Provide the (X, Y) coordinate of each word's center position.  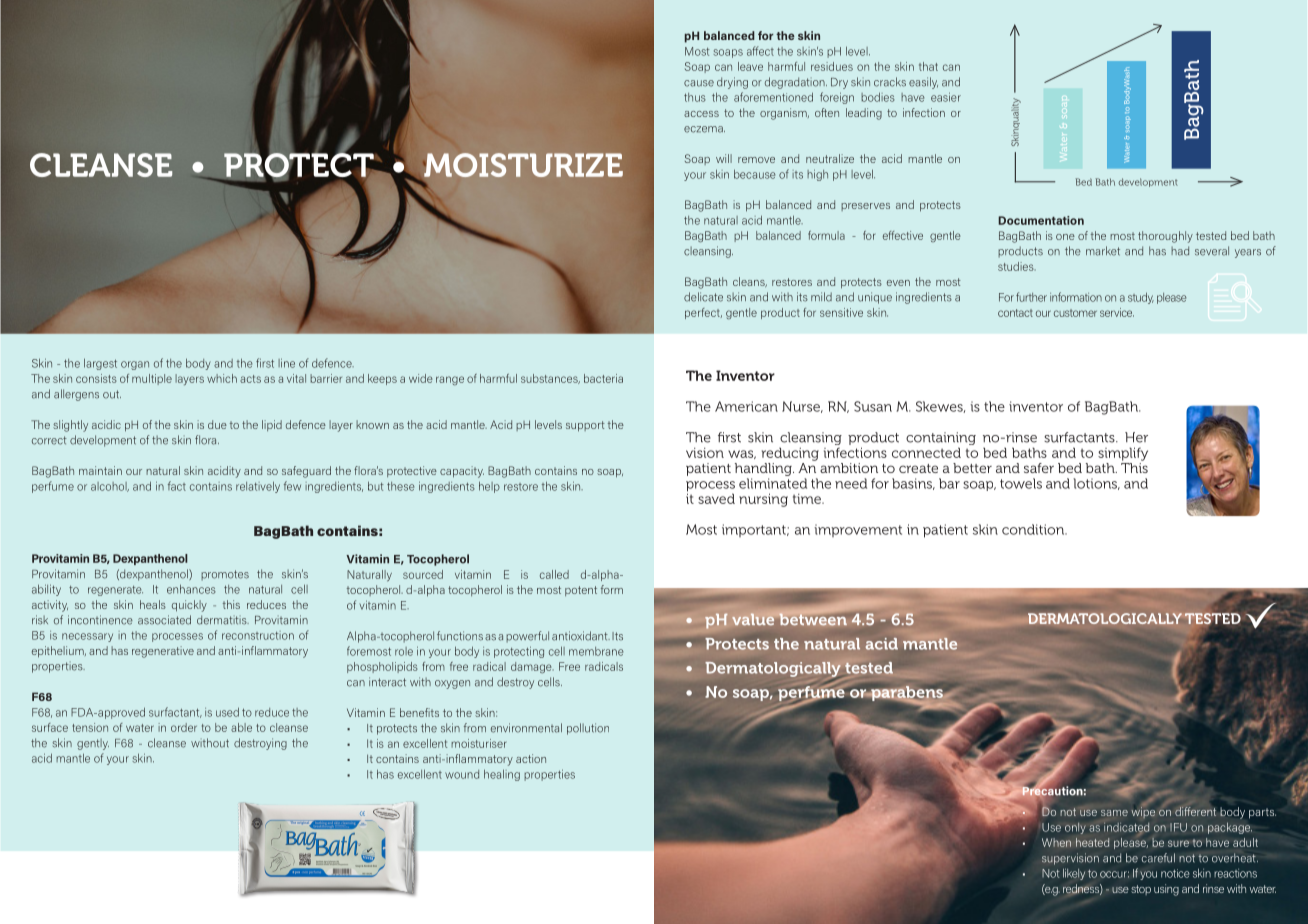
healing (502, 775)
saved (716, 498)
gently (93, 744)
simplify (1123, 454)
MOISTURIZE (523, 165)
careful (1158, 858)
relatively (258, 487)
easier (946, 97)
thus (695, 97)
